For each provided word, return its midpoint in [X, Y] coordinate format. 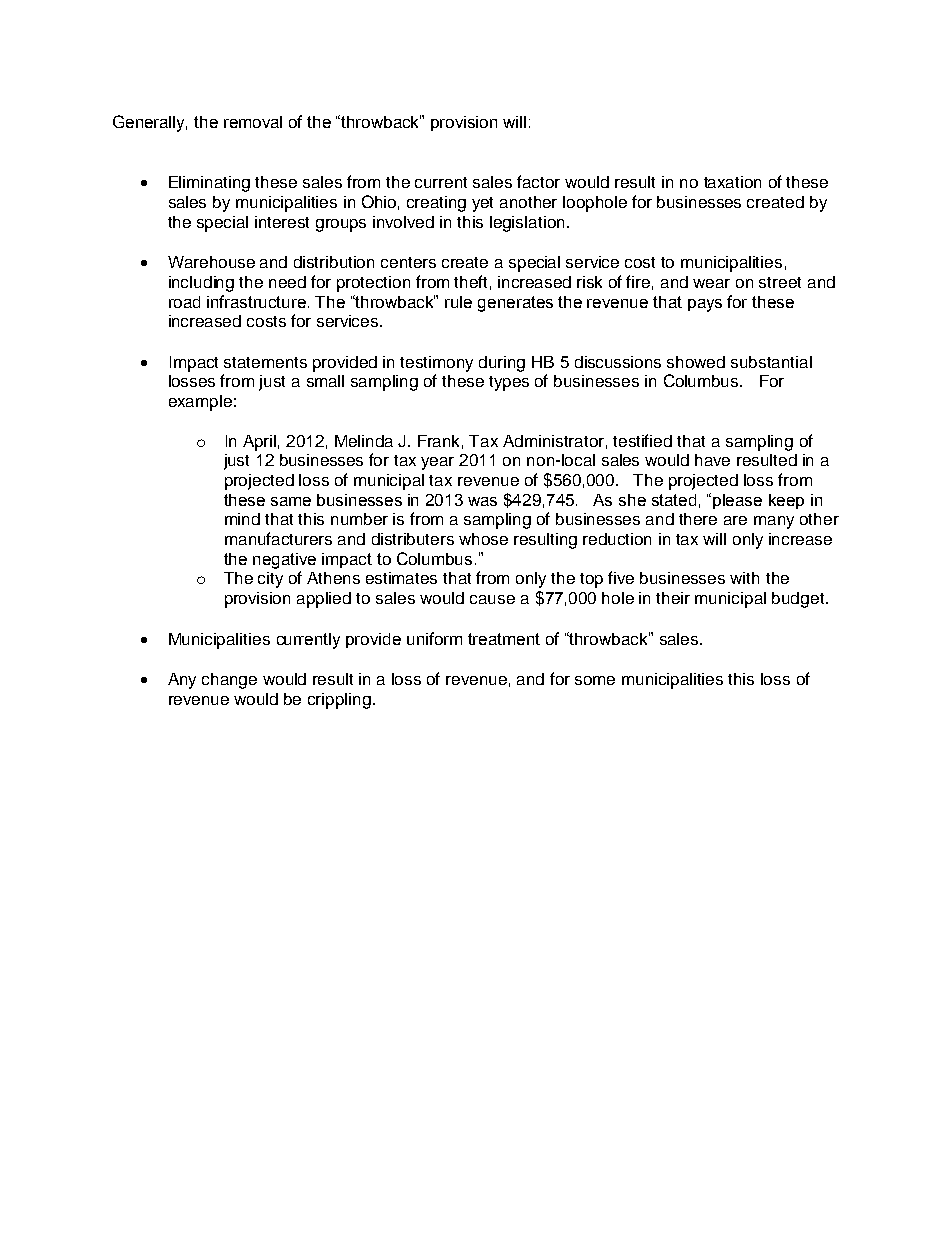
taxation [732, 182]
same [291, 501]
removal [253, 122]
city [270, 580]
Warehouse [211, 262]
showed [696, 362]
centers [408, 262]
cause [492, 599]
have [712, 460]
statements [265, 362]
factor [538, 181]
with [744, 578]
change [229, 681]
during [502, 364]
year [437, 463]
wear [711, 283]
